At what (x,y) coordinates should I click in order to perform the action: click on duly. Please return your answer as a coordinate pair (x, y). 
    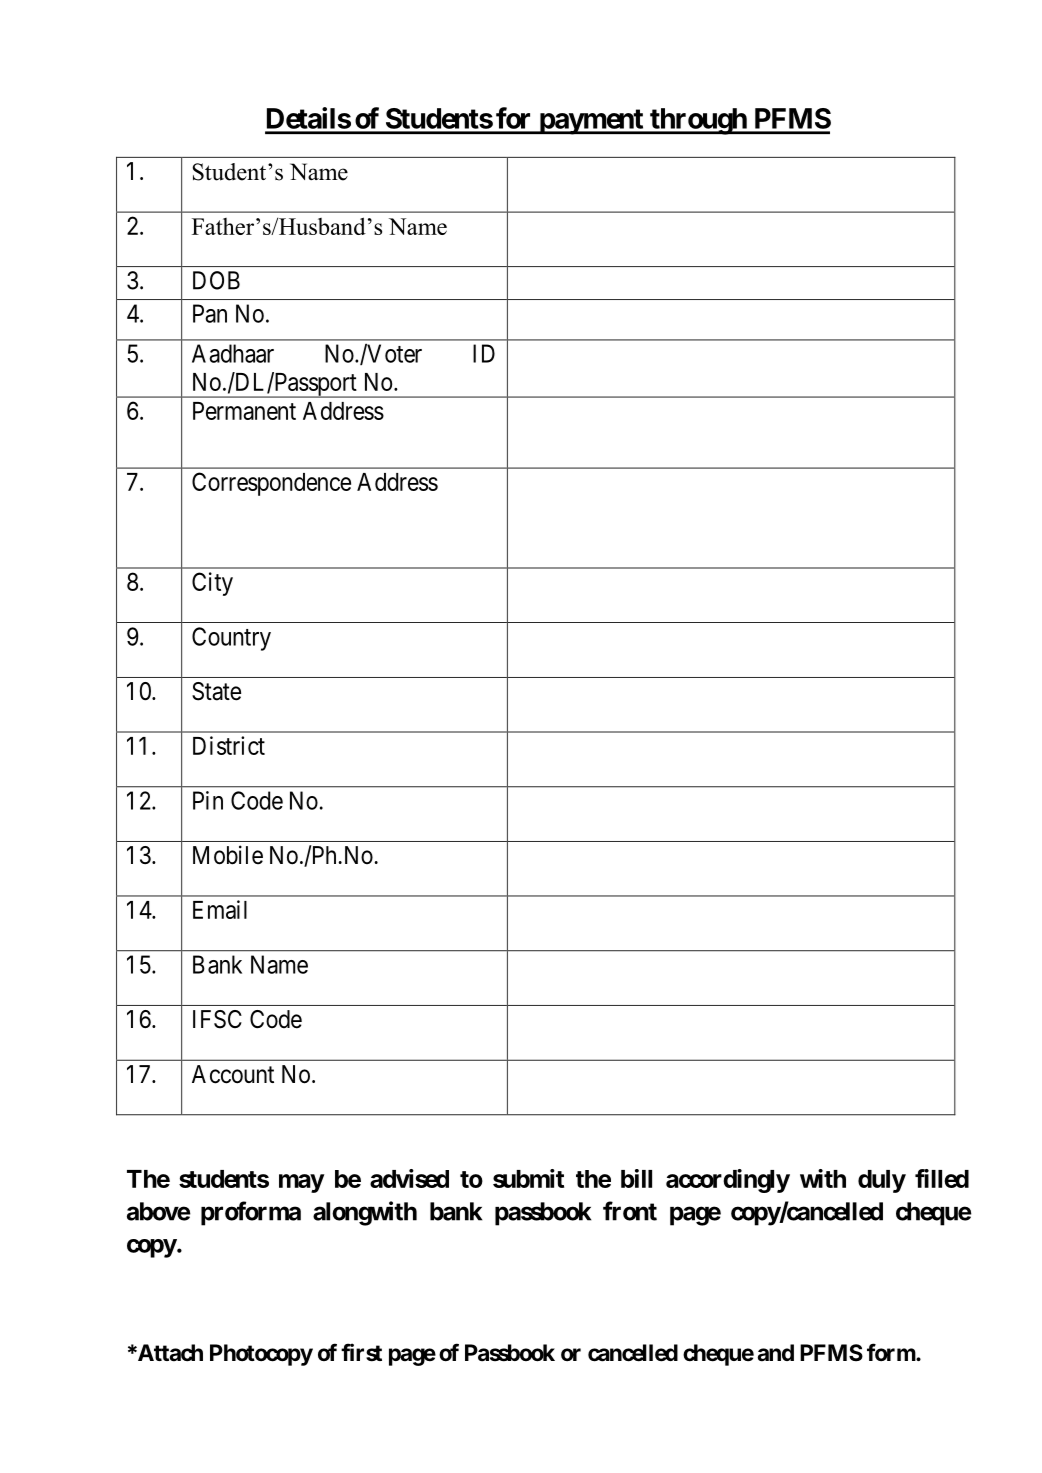
    Looking at the image, I should click on (882, 1181).
